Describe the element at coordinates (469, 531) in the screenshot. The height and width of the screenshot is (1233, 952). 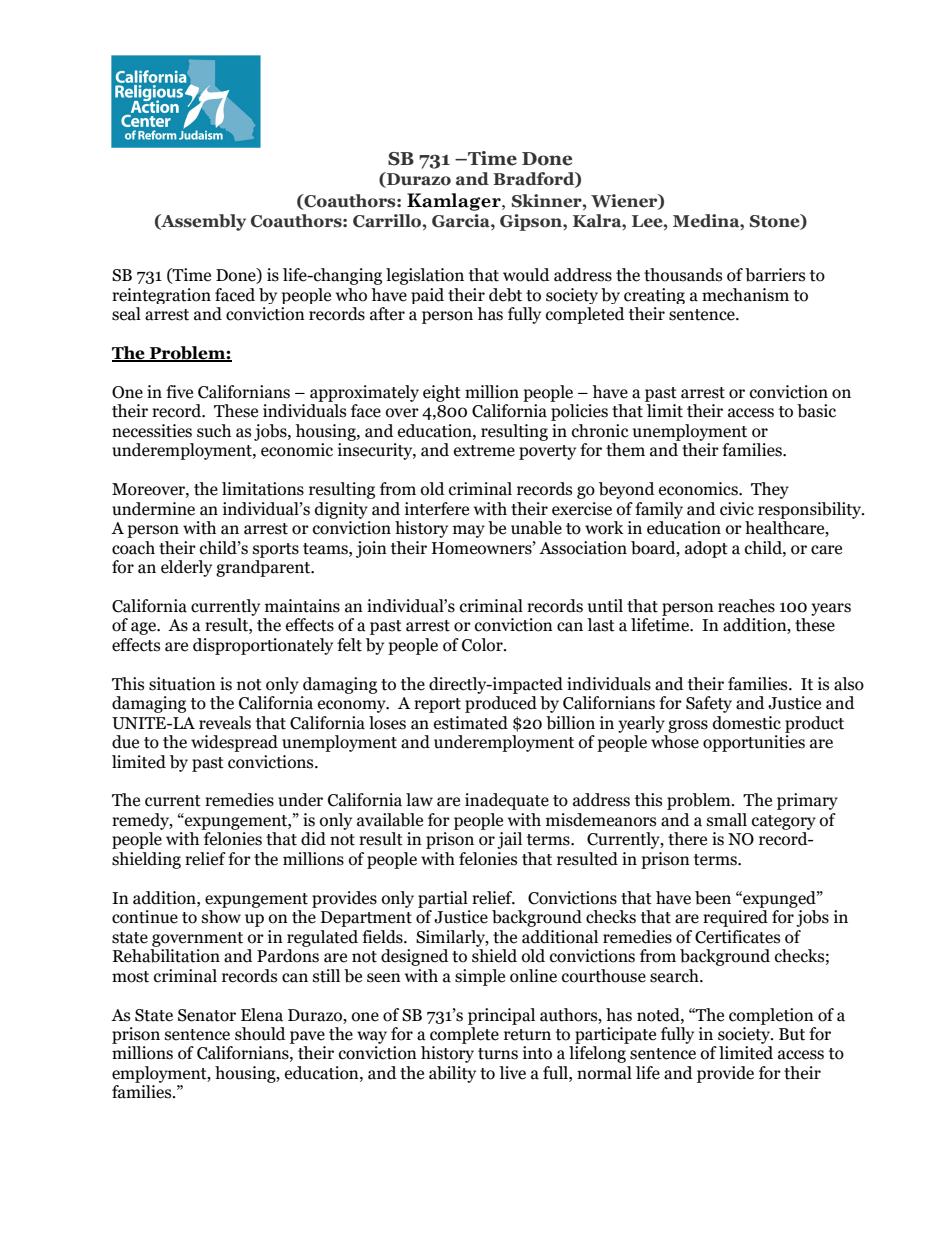
I see `may` at that location.
